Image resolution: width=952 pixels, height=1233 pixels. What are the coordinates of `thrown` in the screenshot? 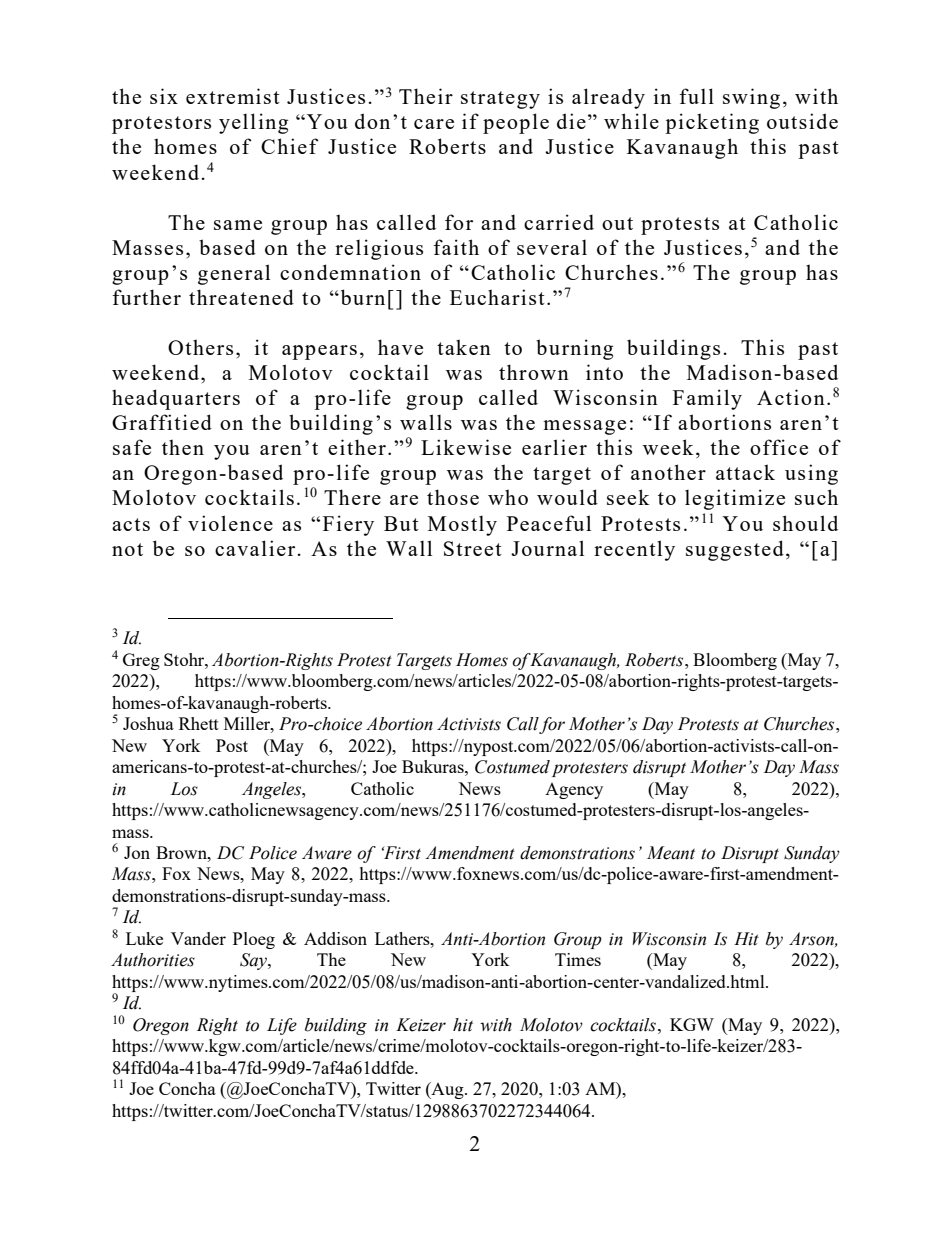 It's located at (534, 372).
